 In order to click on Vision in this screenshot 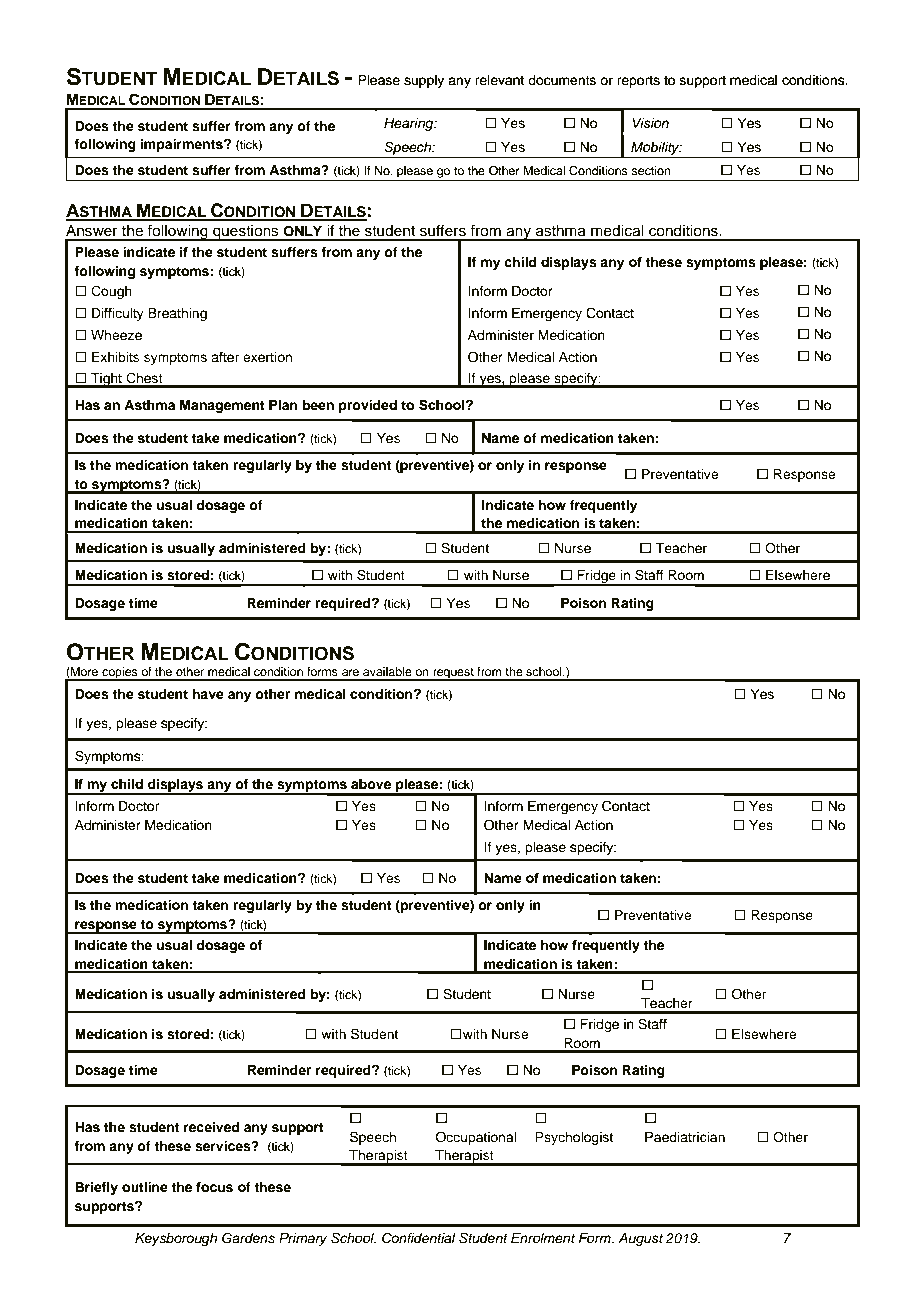, I will do `click(650, 123)`.
